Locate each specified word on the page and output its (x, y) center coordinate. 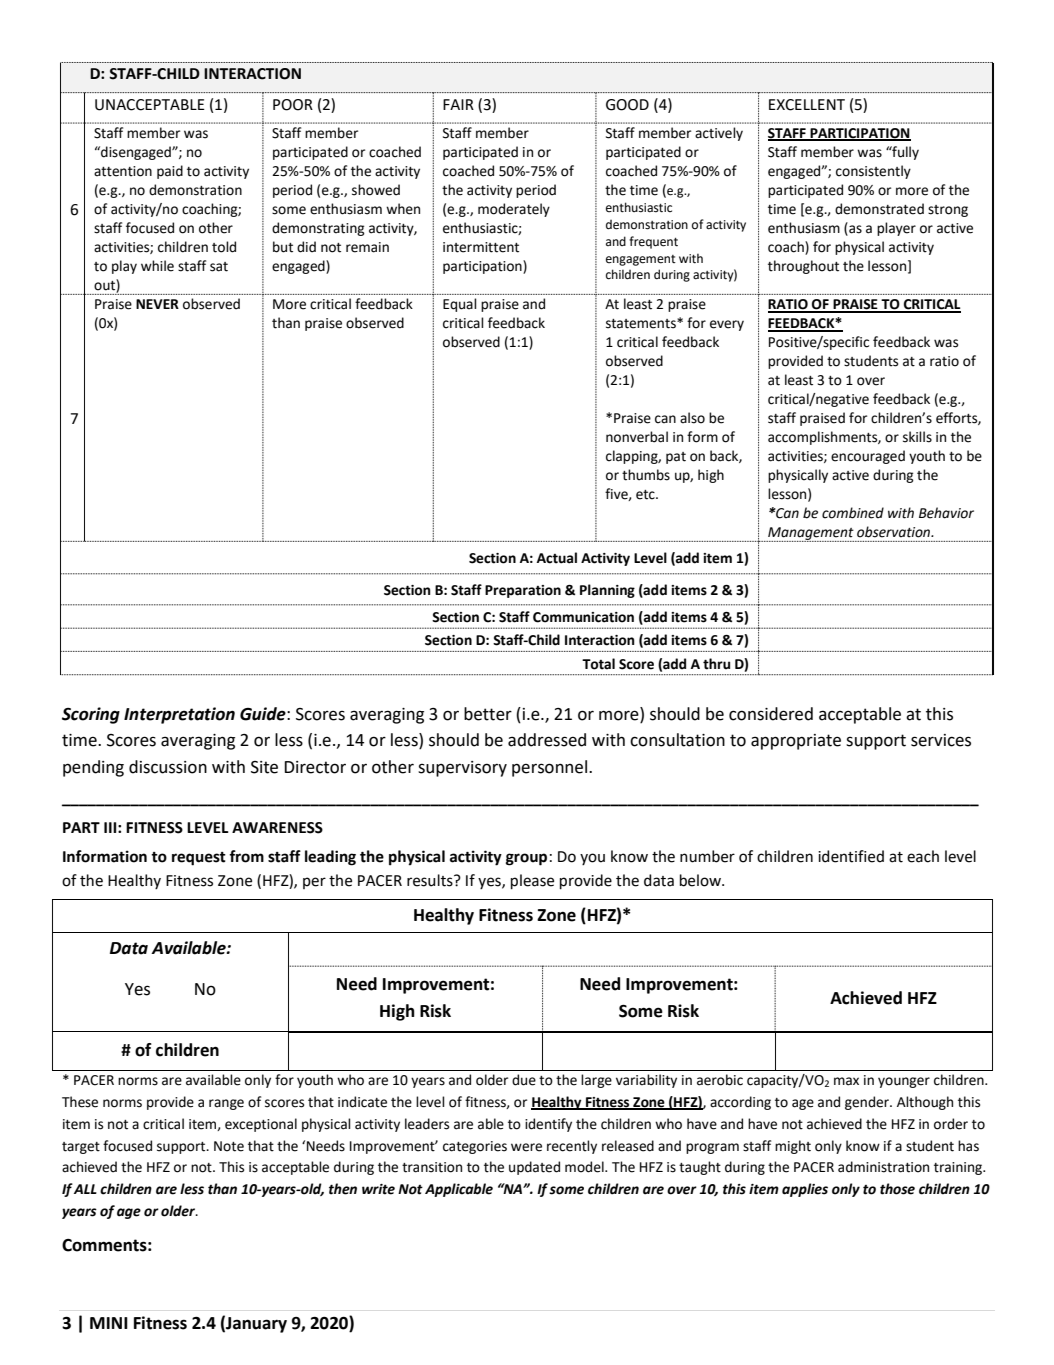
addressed (547, 740)
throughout (803, 267)
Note (229, 1146)
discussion (168, 767)
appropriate (796, 742)
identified (851, 856)
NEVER (157, 304)
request (199, 859)
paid (170, 172)
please (532, 881)
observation (895, 532)
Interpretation (179, 715)
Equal (460, 305)
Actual (557, 558)
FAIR (458, 104)
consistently (873, 172)
